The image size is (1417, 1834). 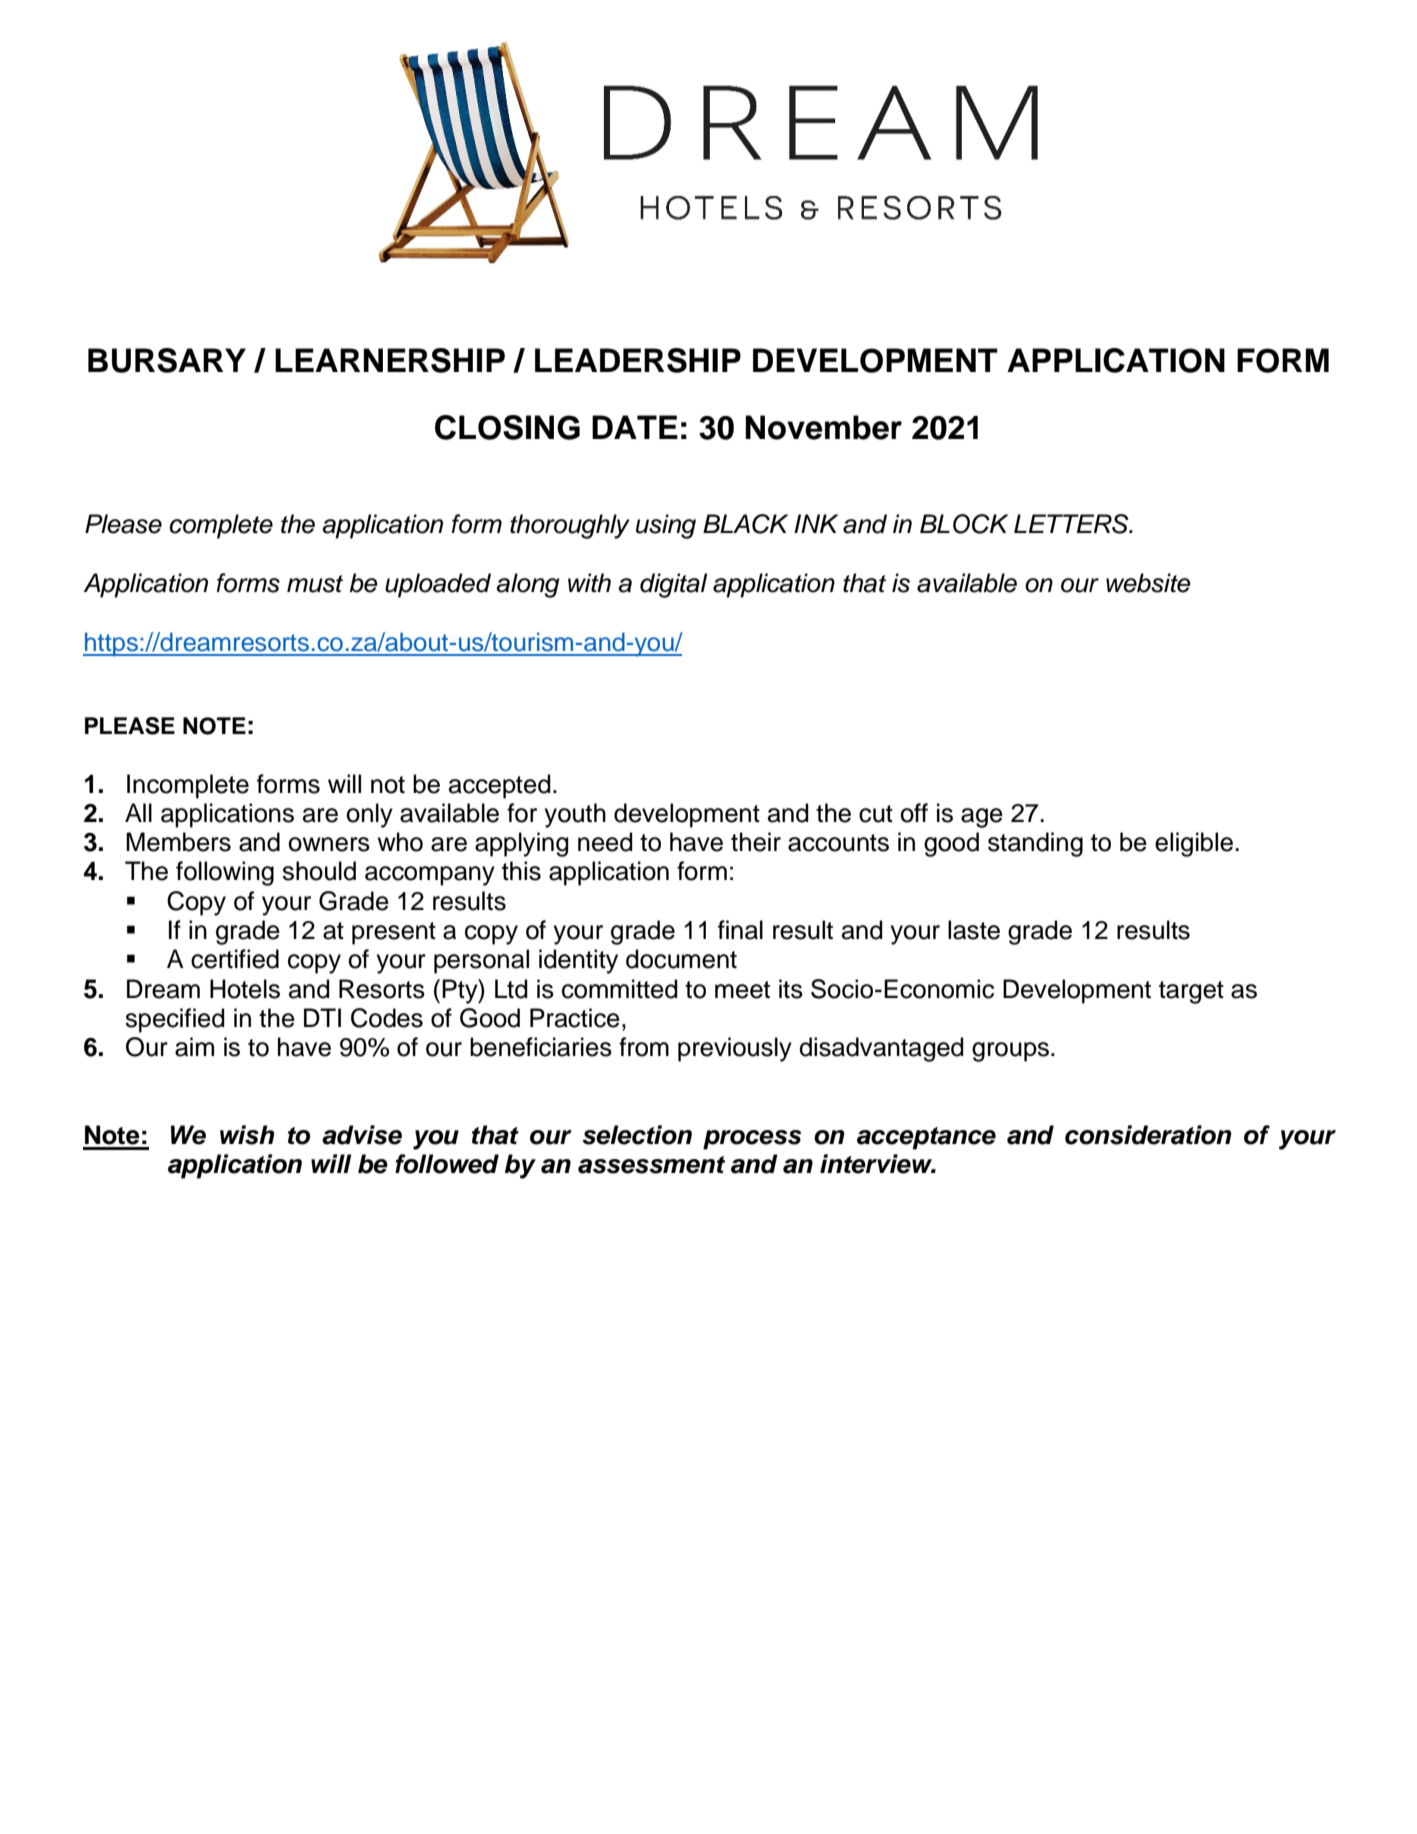 I want to click on certified, so click(x=235, y=959).
